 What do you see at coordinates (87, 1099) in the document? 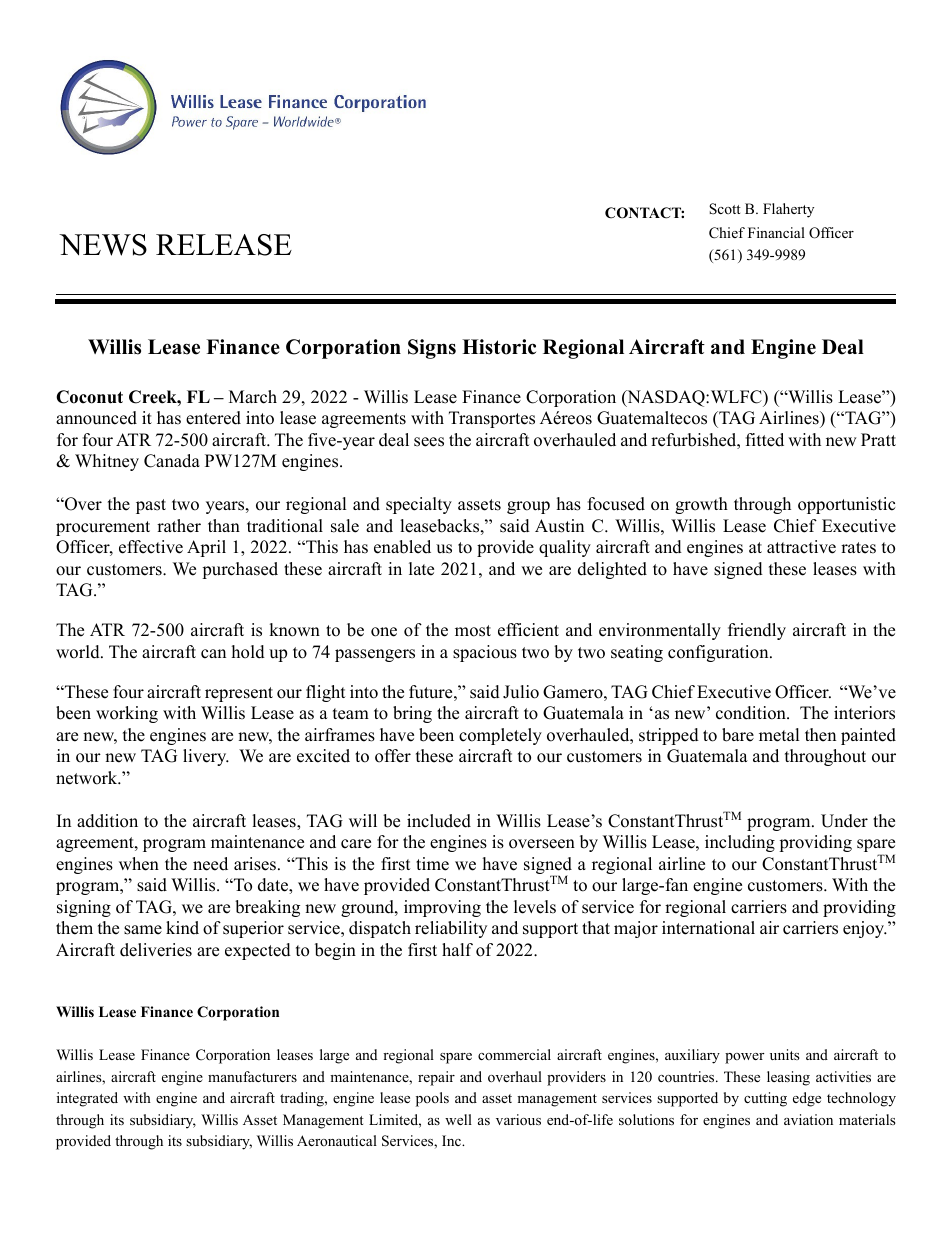
I see `integrated` at bounding box center [87, 1099].
